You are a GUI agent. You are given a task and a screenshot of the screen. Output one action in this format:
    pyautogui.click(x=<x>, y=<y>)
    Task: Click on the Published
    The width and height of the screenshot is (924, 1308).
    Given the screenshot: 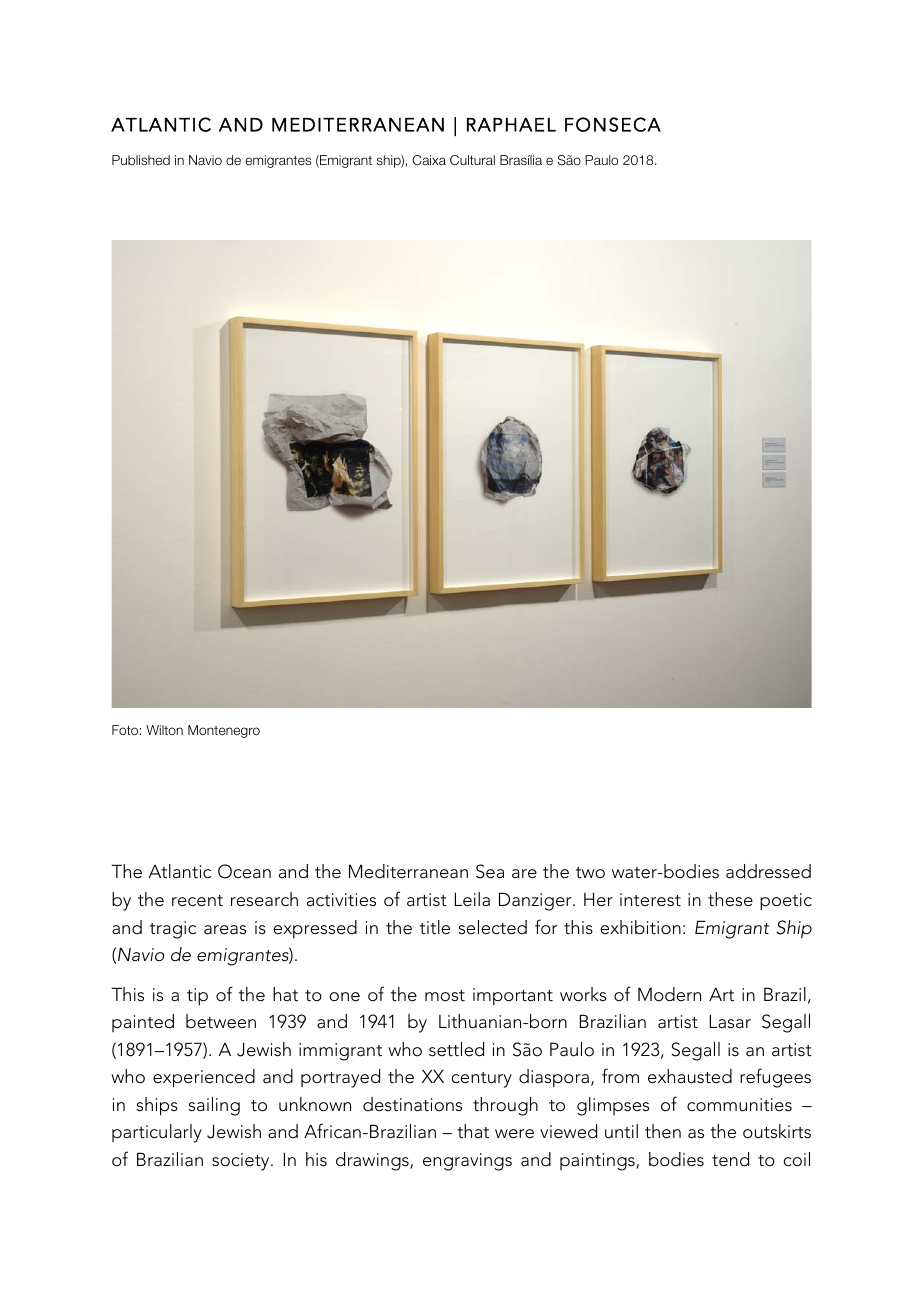 What is the action you would take?
    pyautogui.click(x=141, y=160)
